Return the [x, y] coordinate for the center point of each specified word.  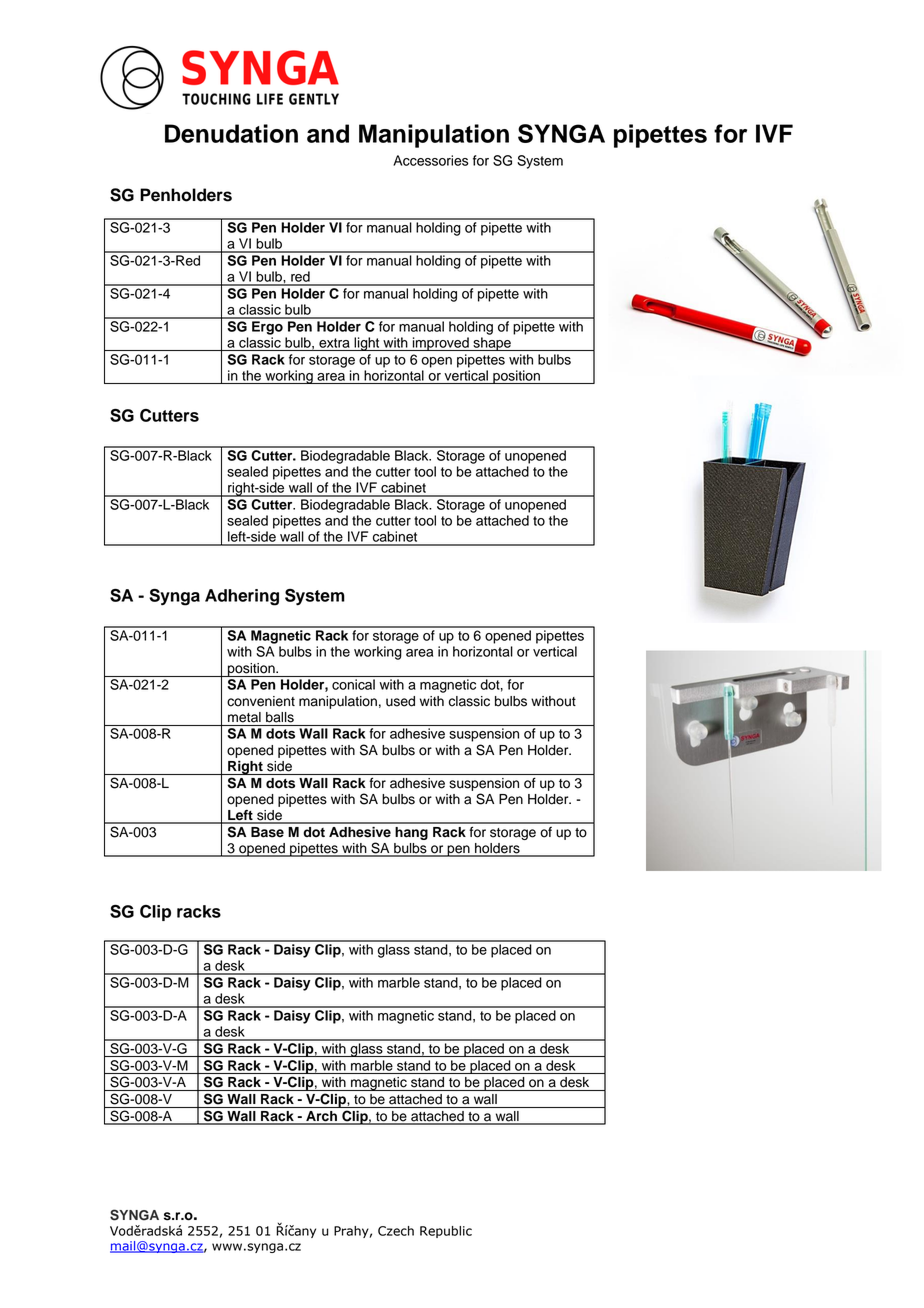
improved [441, 344]
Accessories [431, 160]
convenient [261, 701]
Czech [396, 1231]
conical [353, 684]
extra [334, 343]
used [400, 701]
